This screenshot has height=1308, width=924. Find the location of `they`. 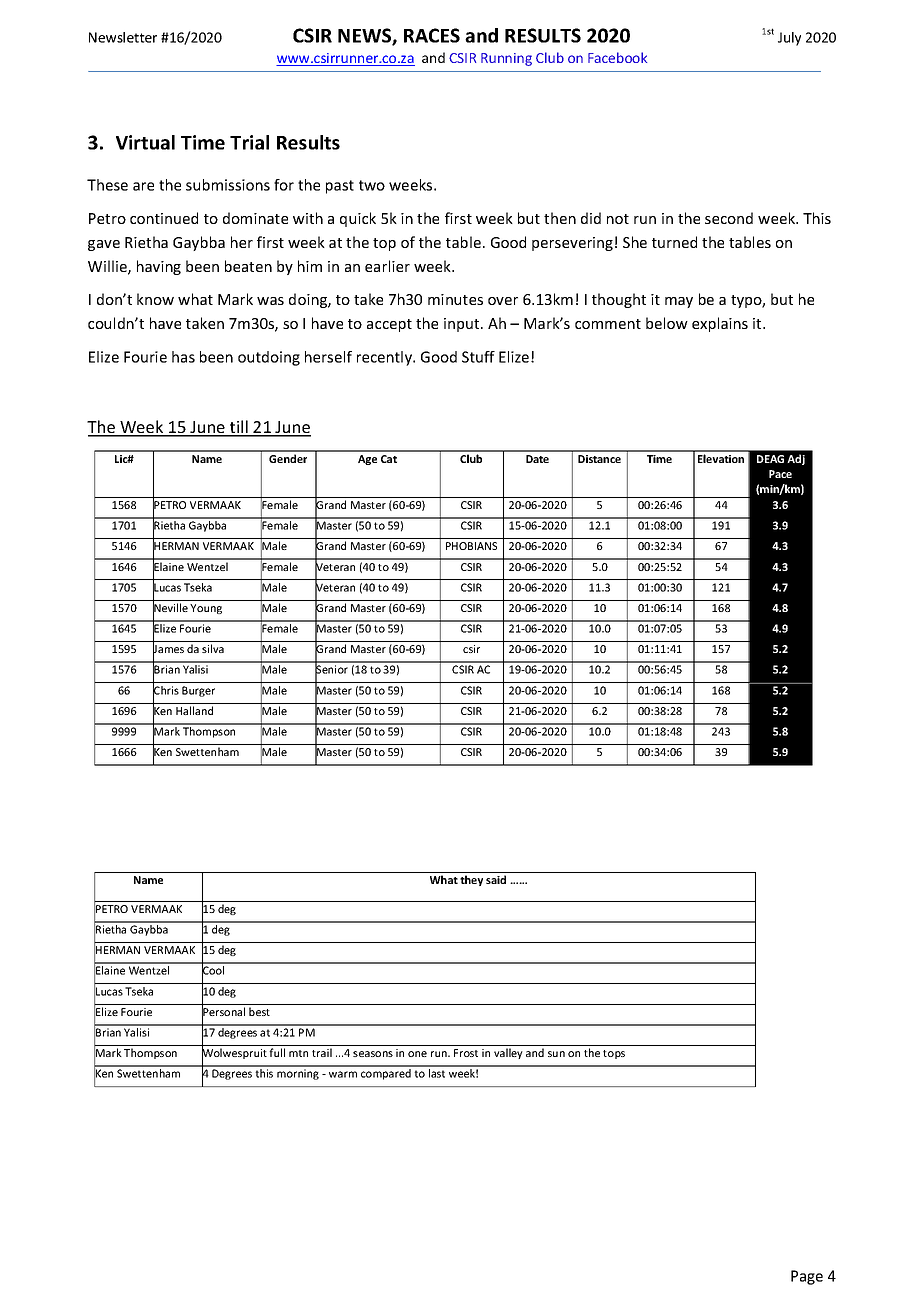

they is located at coordinates (471, 880).
